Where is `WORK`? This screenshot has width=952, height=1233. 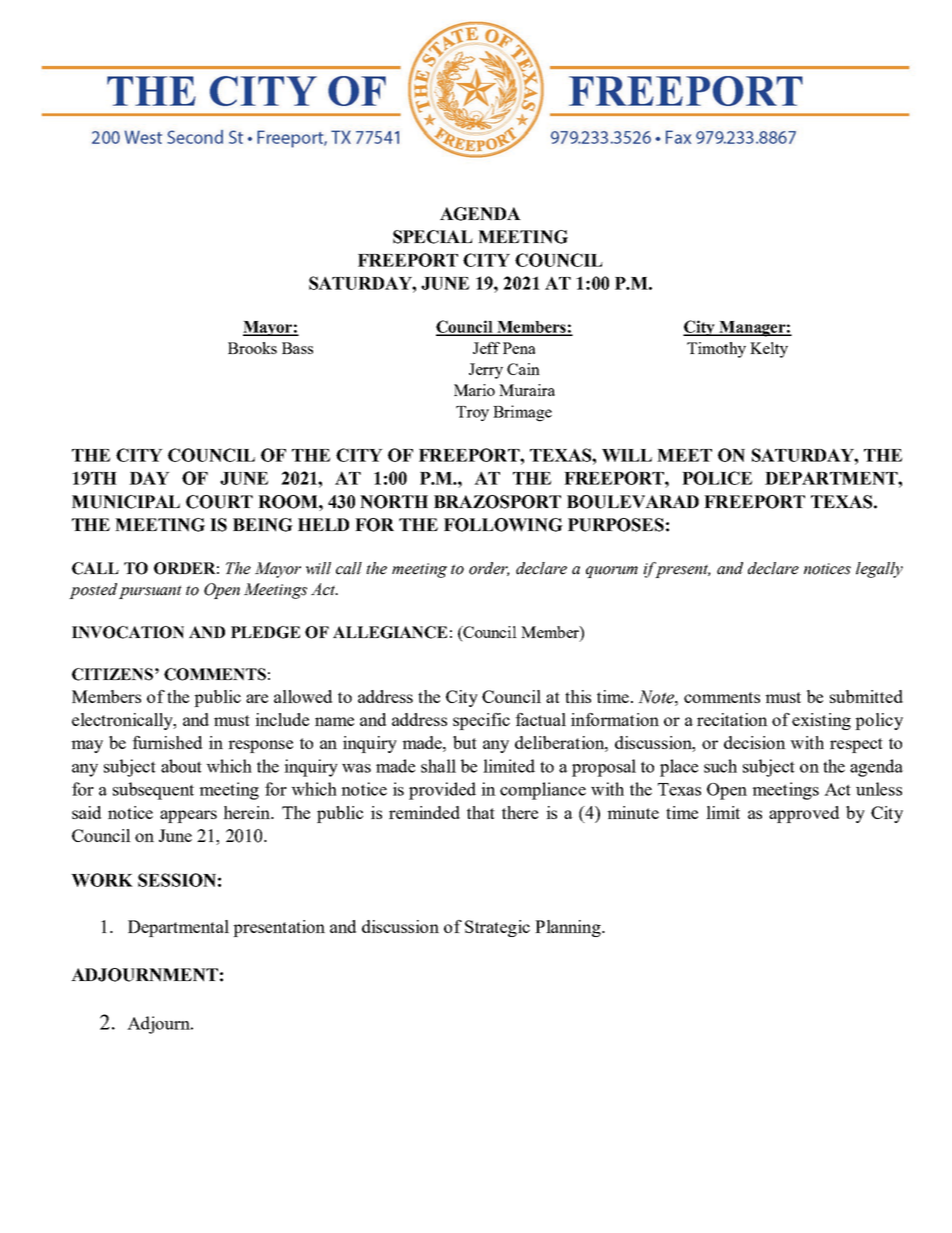 WORK is located at coordinates (102, 880).
